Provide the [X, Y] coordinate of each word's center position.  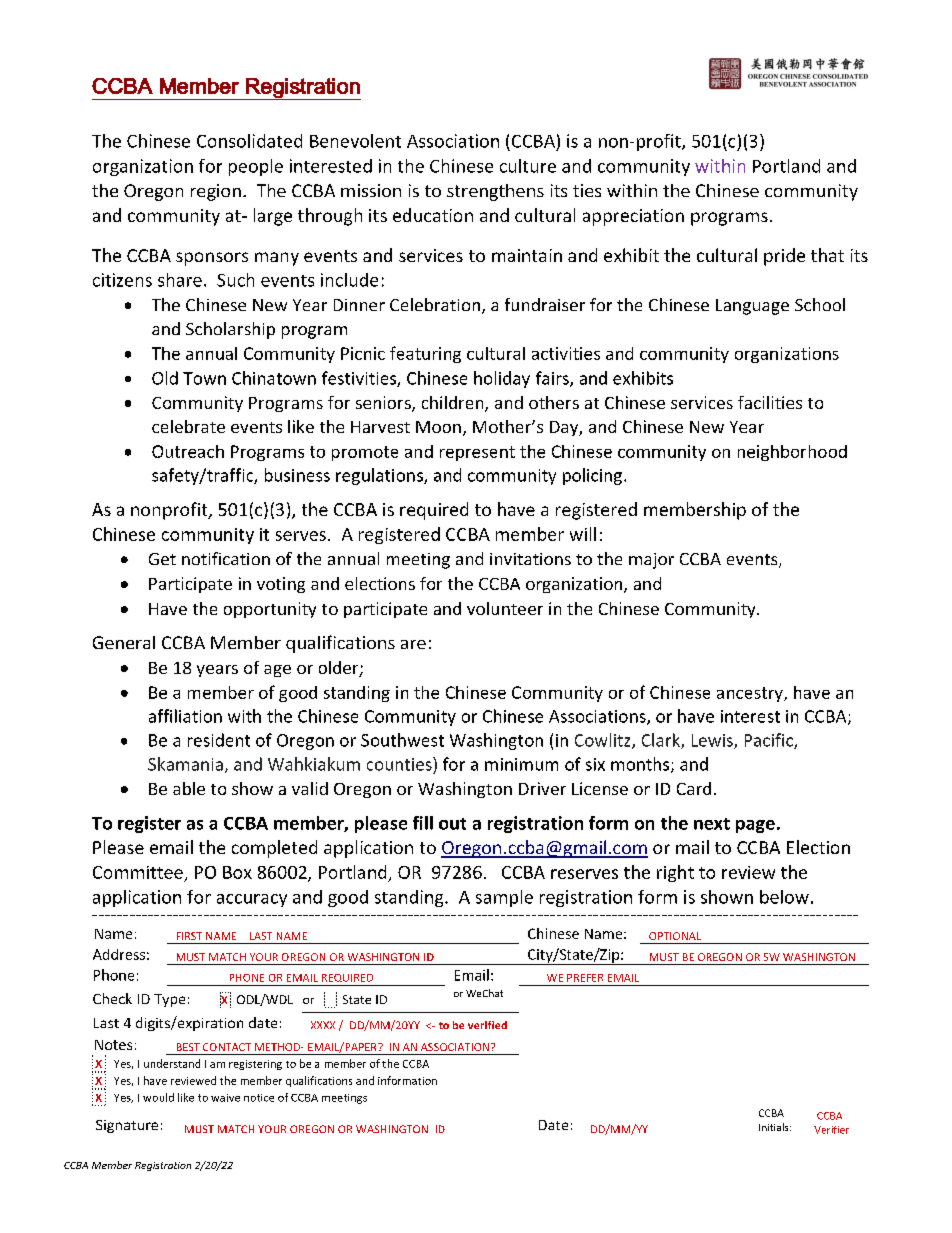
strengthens [495, 192]
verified [487, 1025]
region [216, 192]
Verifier [831, 1130]
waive [225, 1098]
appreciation [633, 217]
